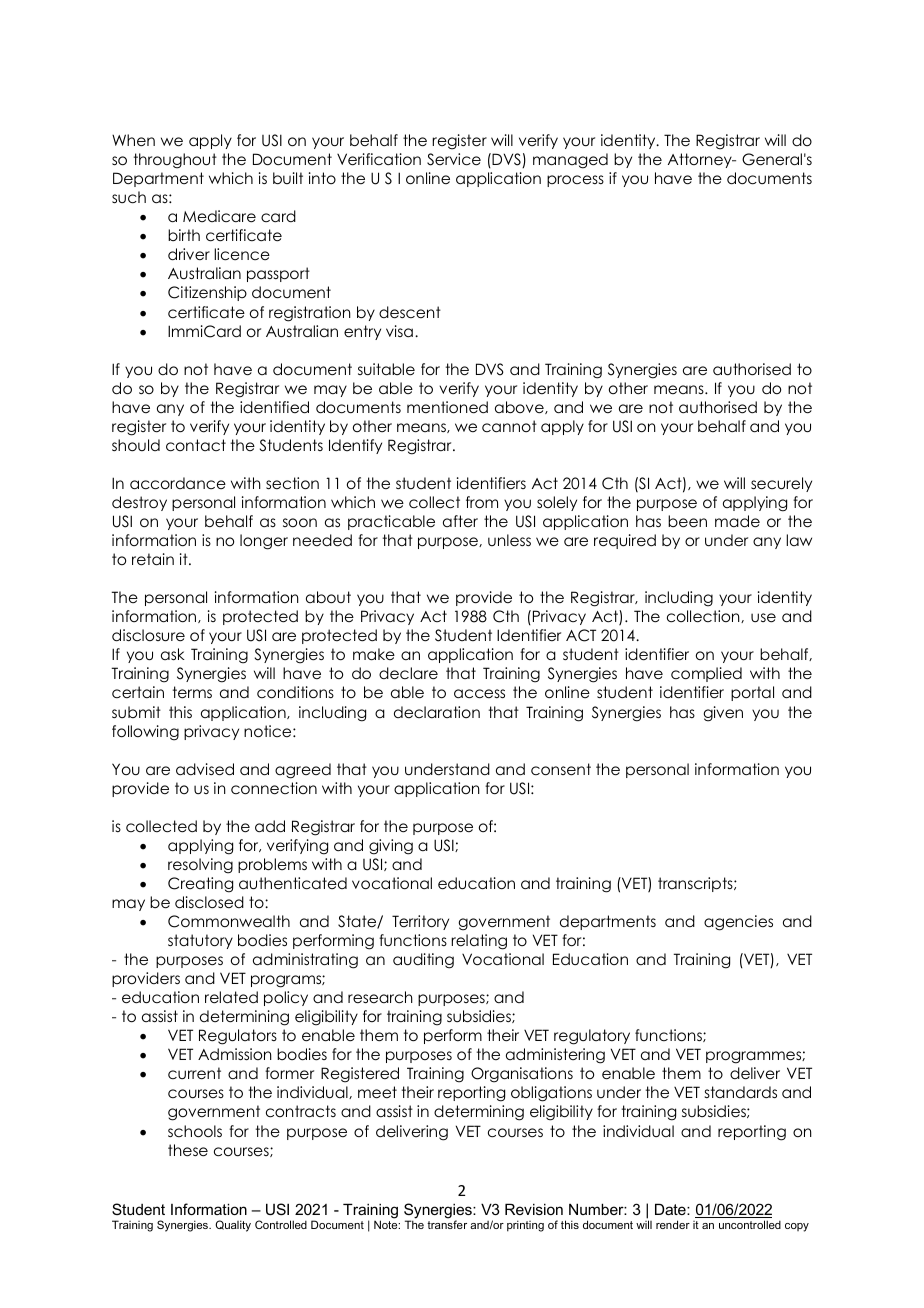 The height and width of the screenshot is (1308, 924). Describe the element at coordinates (479, 694) in the screenshot. I see `access` at that location.
